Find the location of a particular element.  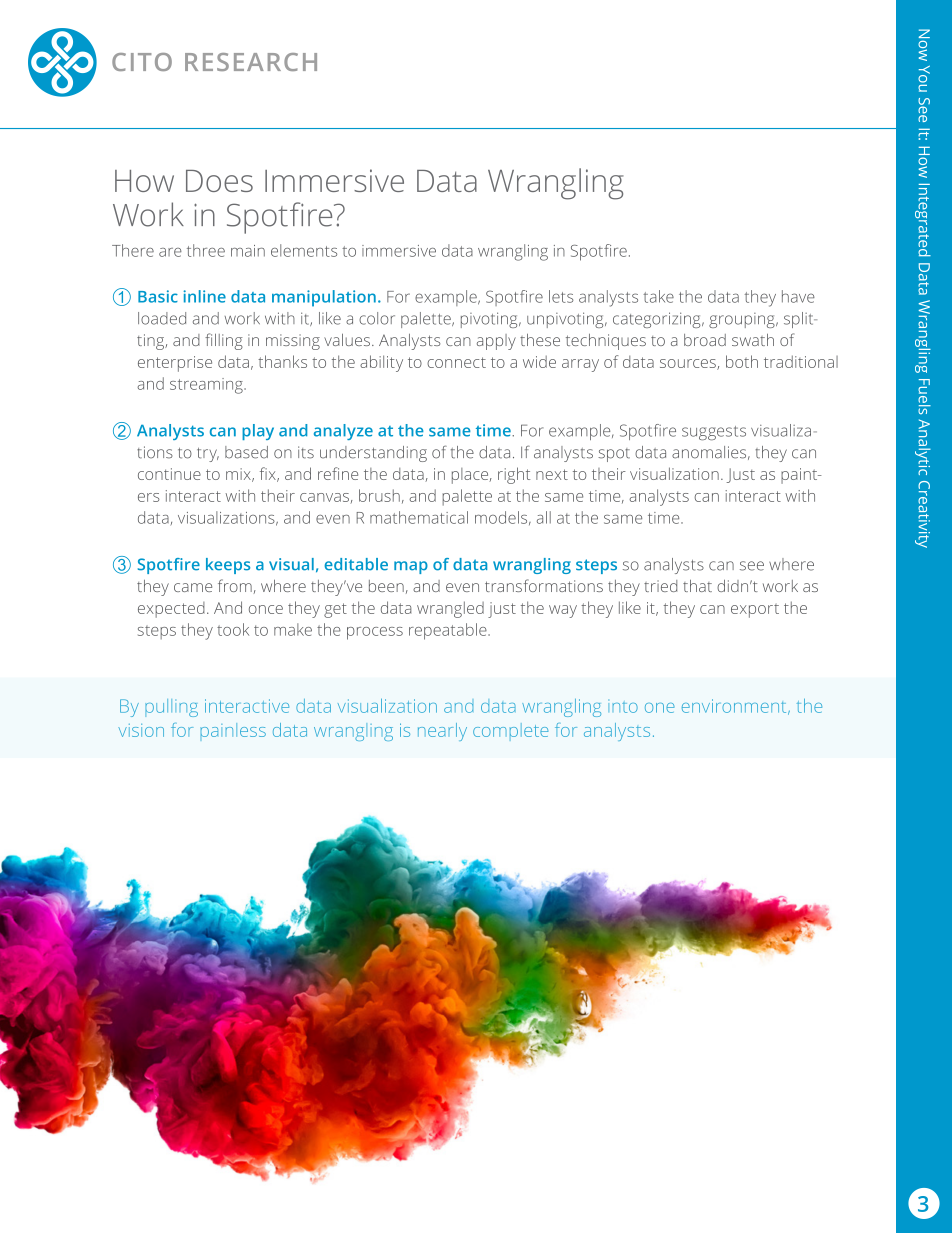

RESEARCH is located at coordinates (251, 62).
